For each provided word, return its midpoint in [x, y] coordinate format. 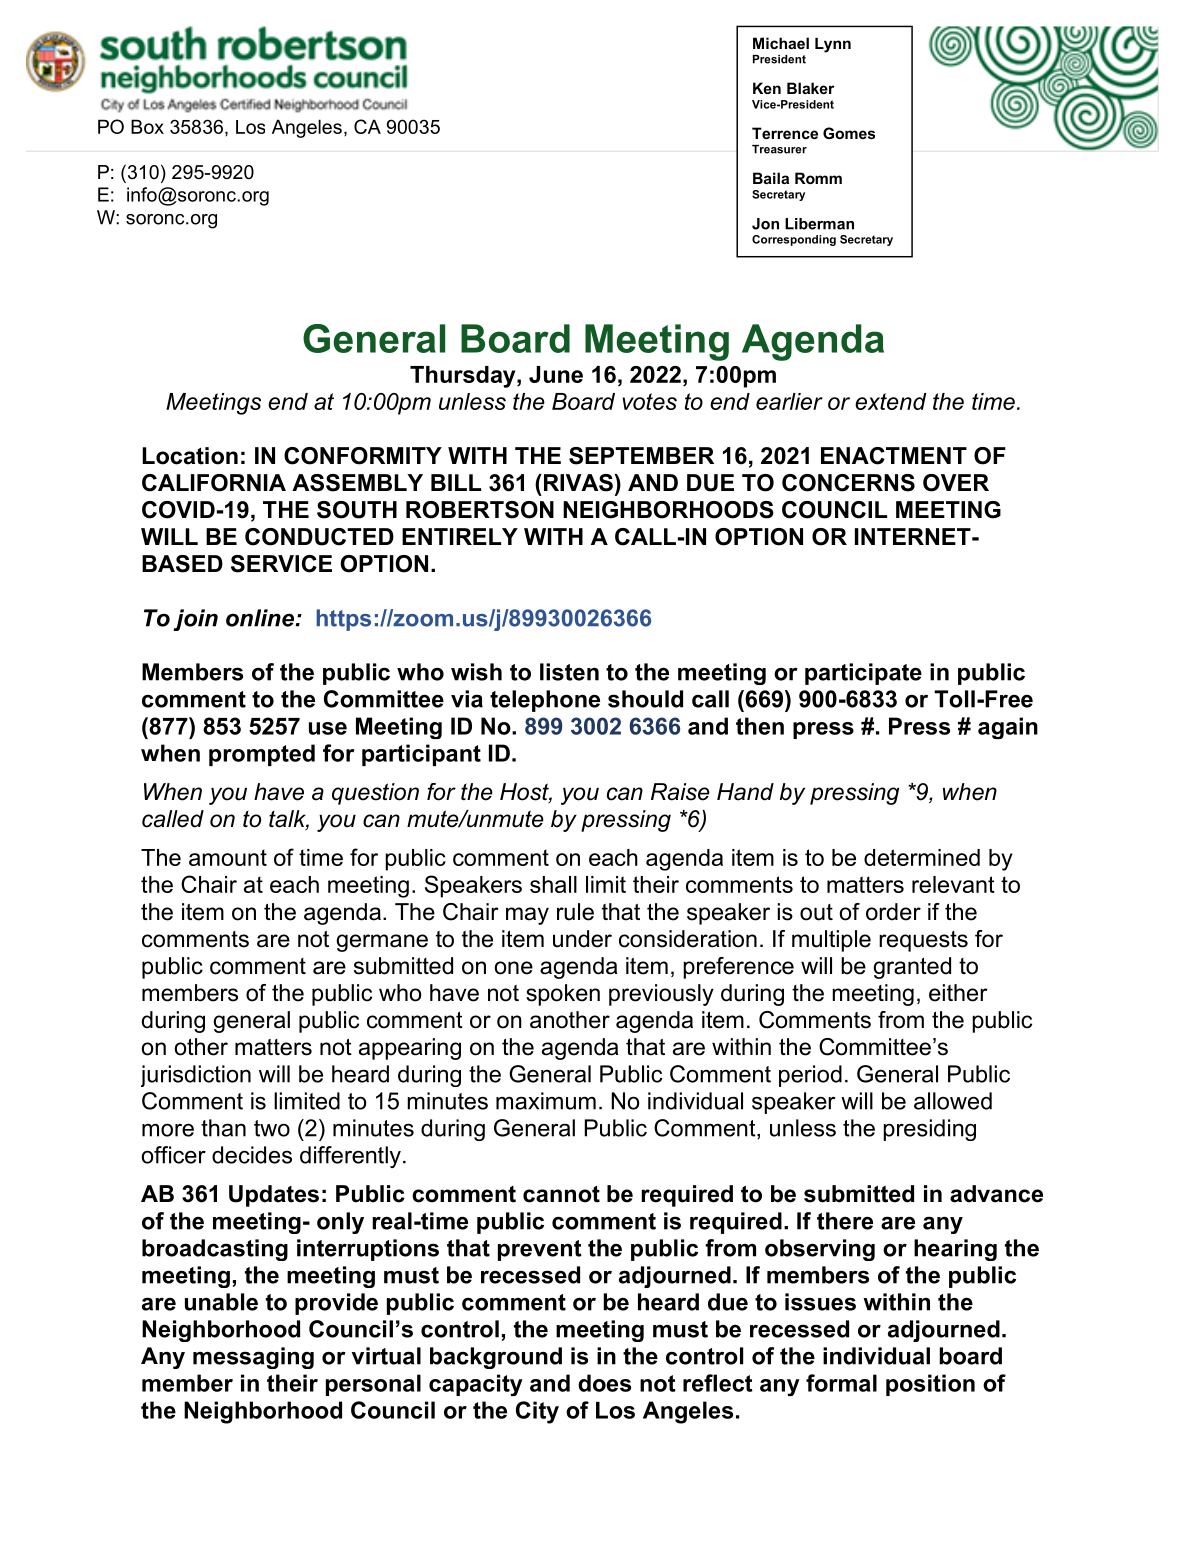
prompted [262, 755]
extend [890, 401]
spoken [563, 995]
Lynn [833, 45]
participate [863, 674]
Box [147, 126]
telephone [545, 701]
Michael [781, 43]
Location [190, 456]
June [556, 374]
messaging [253, 1358]
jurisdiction [196, 1076]
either [958, 993]
